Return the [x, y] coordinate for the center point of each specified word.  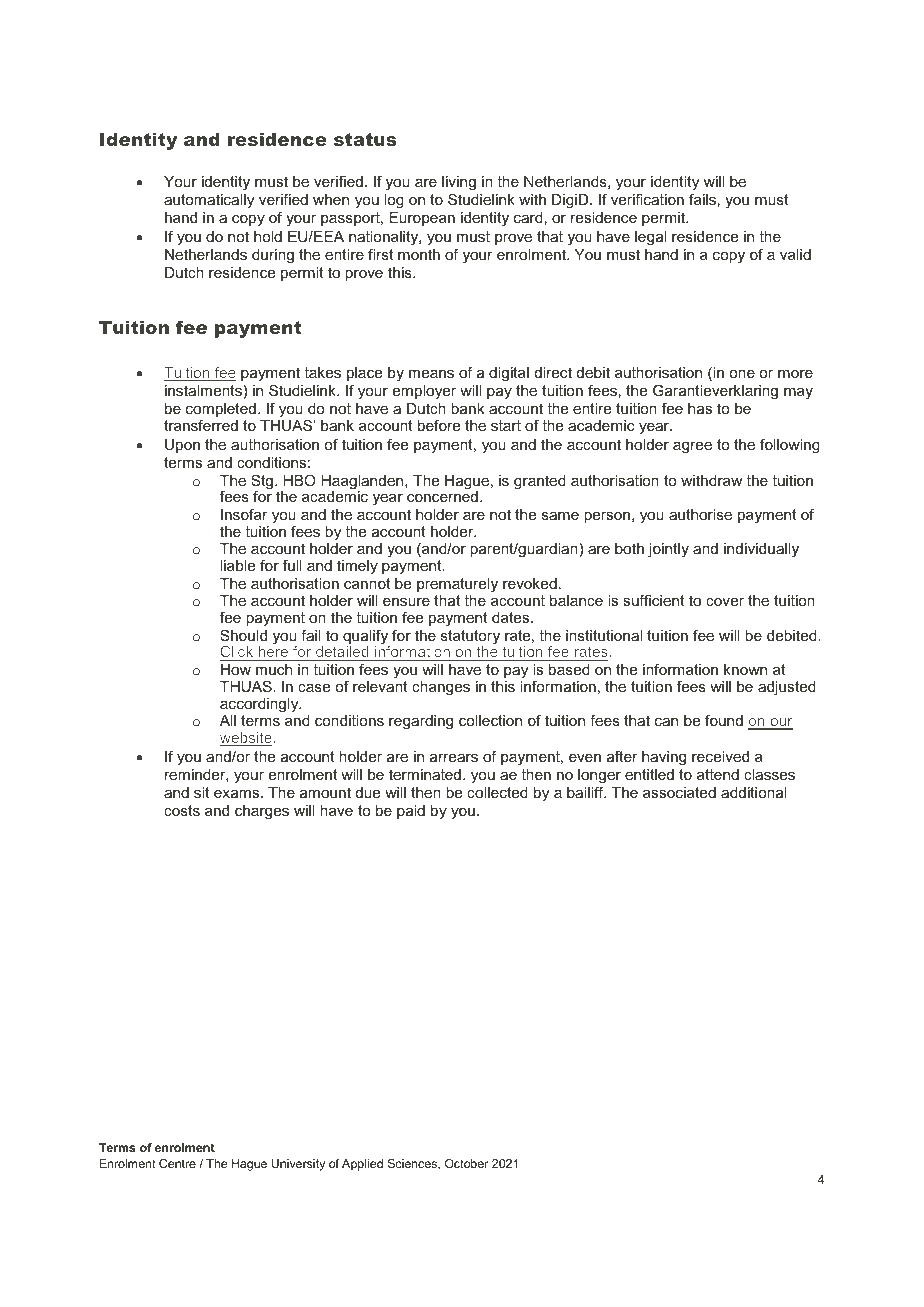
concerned [442, 495]
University [298, 1165]
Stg [263, 483]
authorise [700, 514]
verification [647, 199]
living [459, 185]
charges [262, 812]
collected [497, 792]
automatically [209, 201]
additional [754, 792]
